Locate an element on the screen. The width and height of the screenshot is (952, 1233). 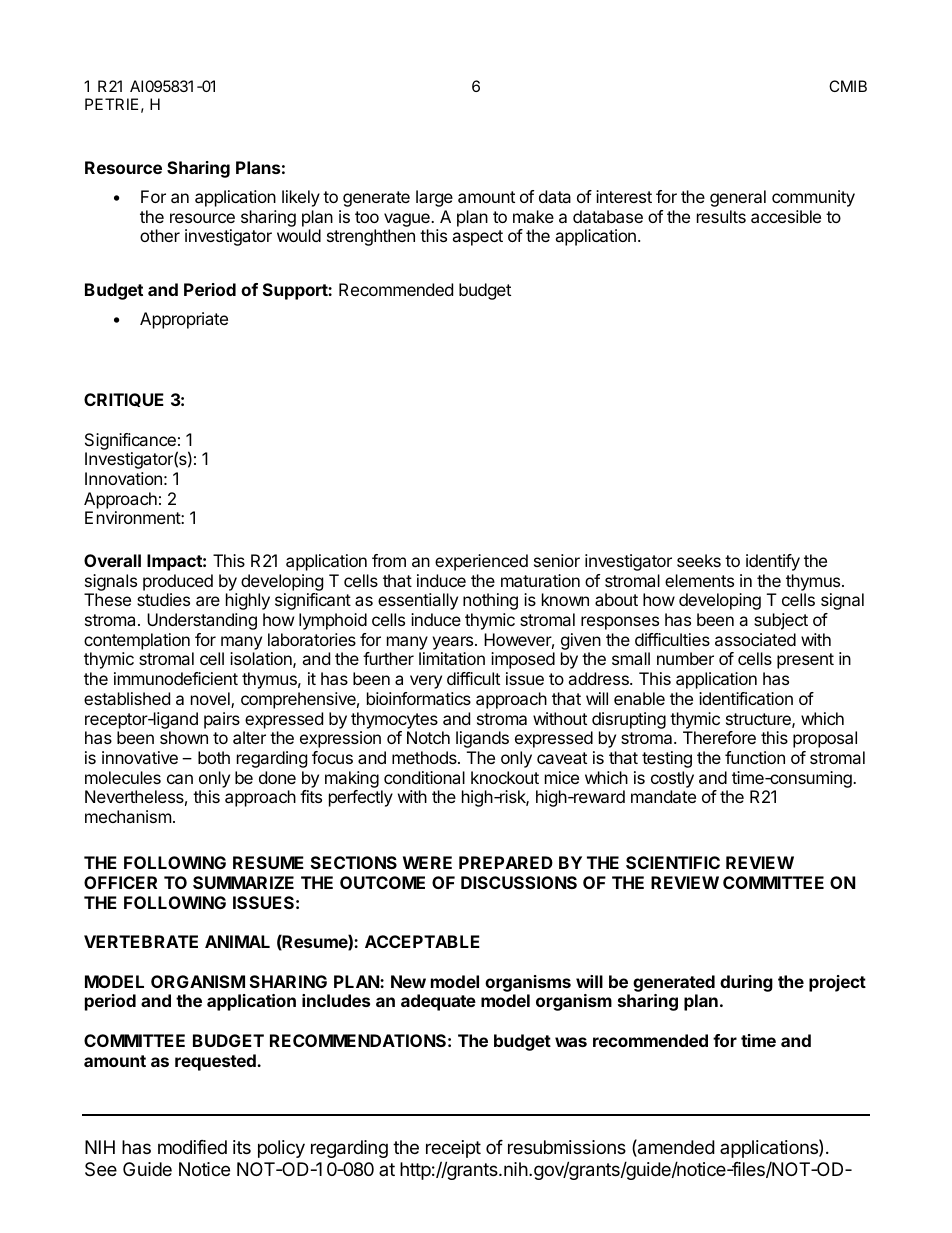
results is located at coordinates (721, 216).
